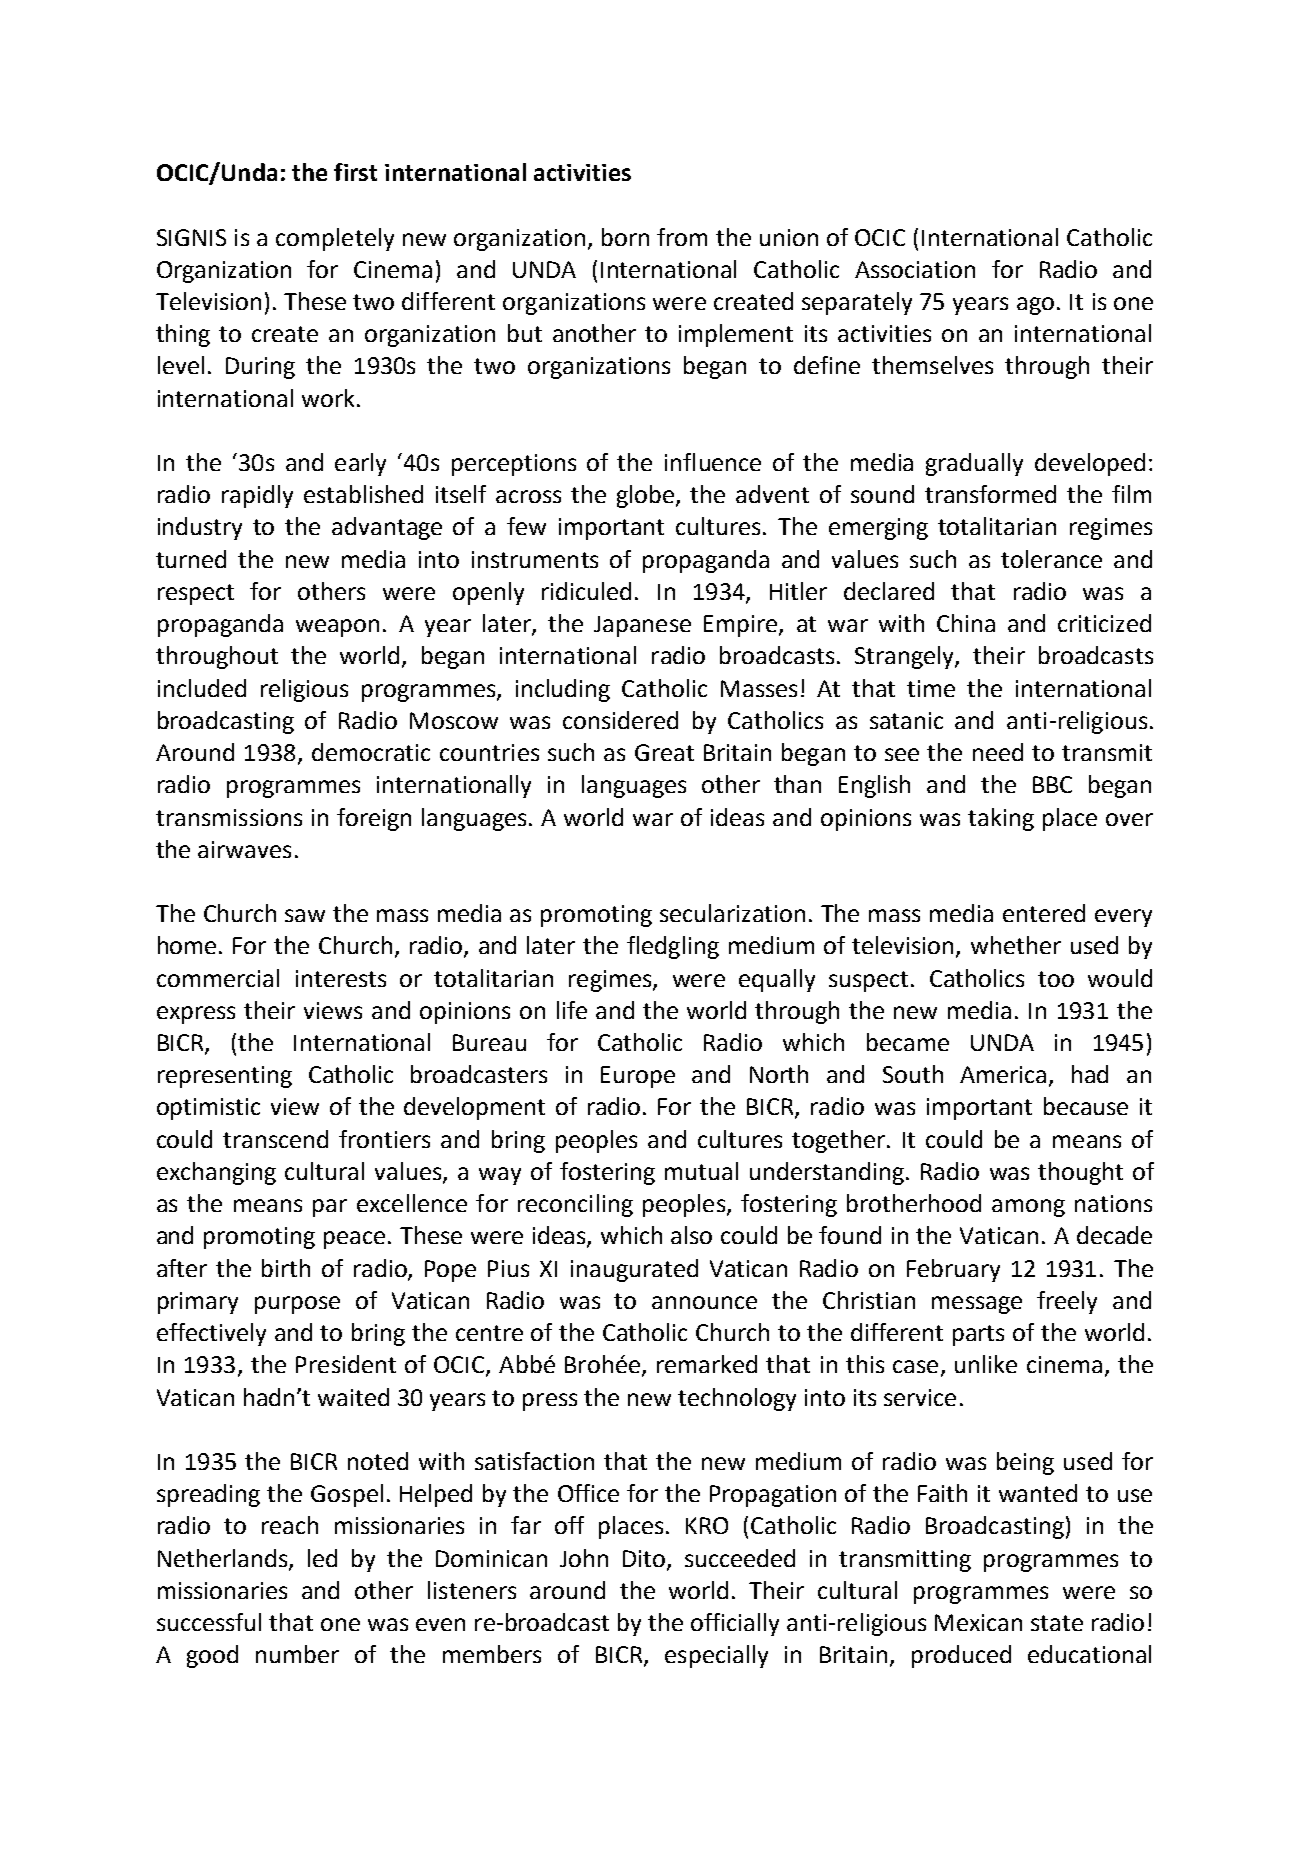 The width and height of the screenshot is (1310, 1852). I want to click on ridiculed, so click(586, 591).
